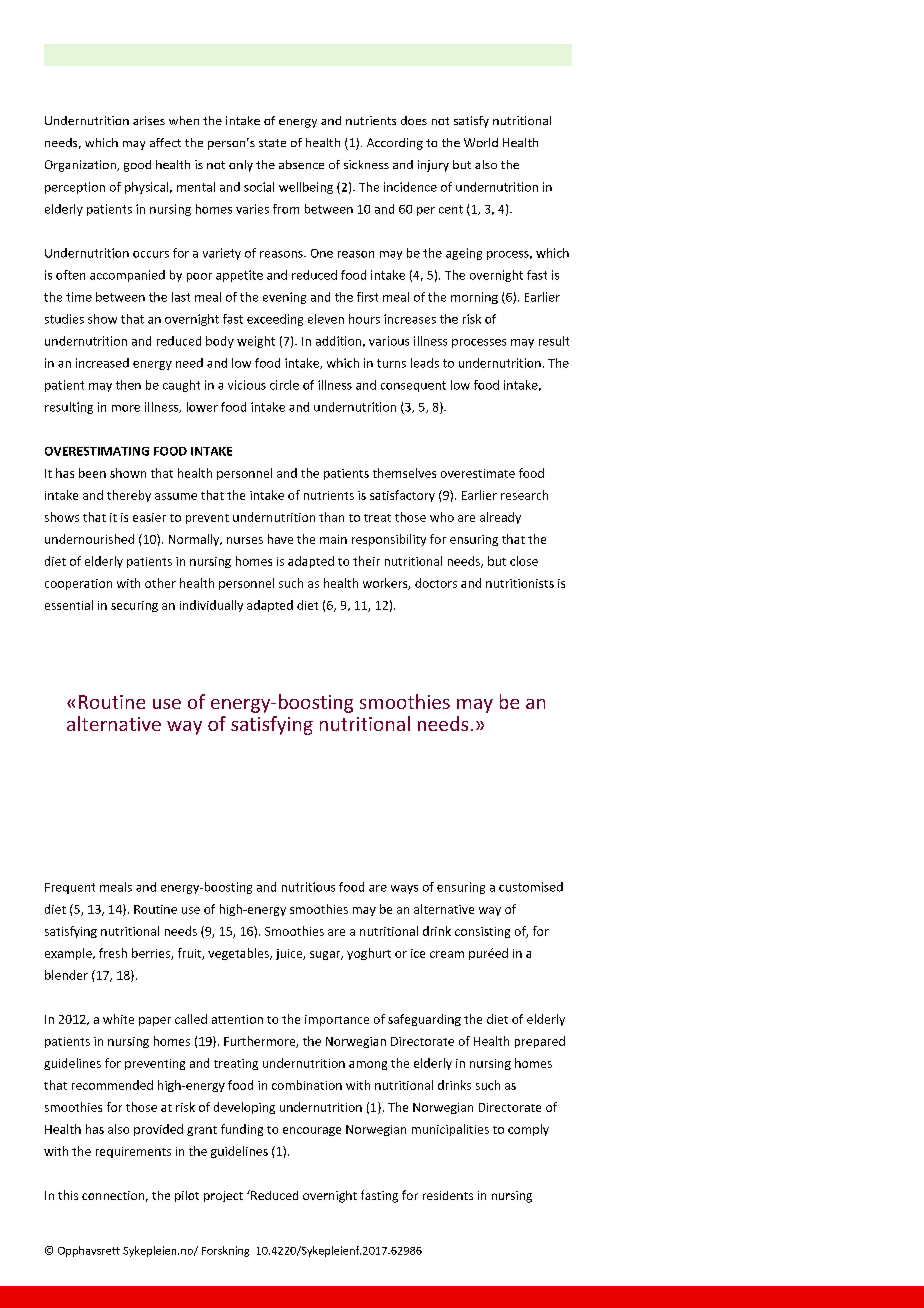 This document has height=1308, width=924. Describe the element at coordinates (331, 517) in the document. I see `than` at that location.
